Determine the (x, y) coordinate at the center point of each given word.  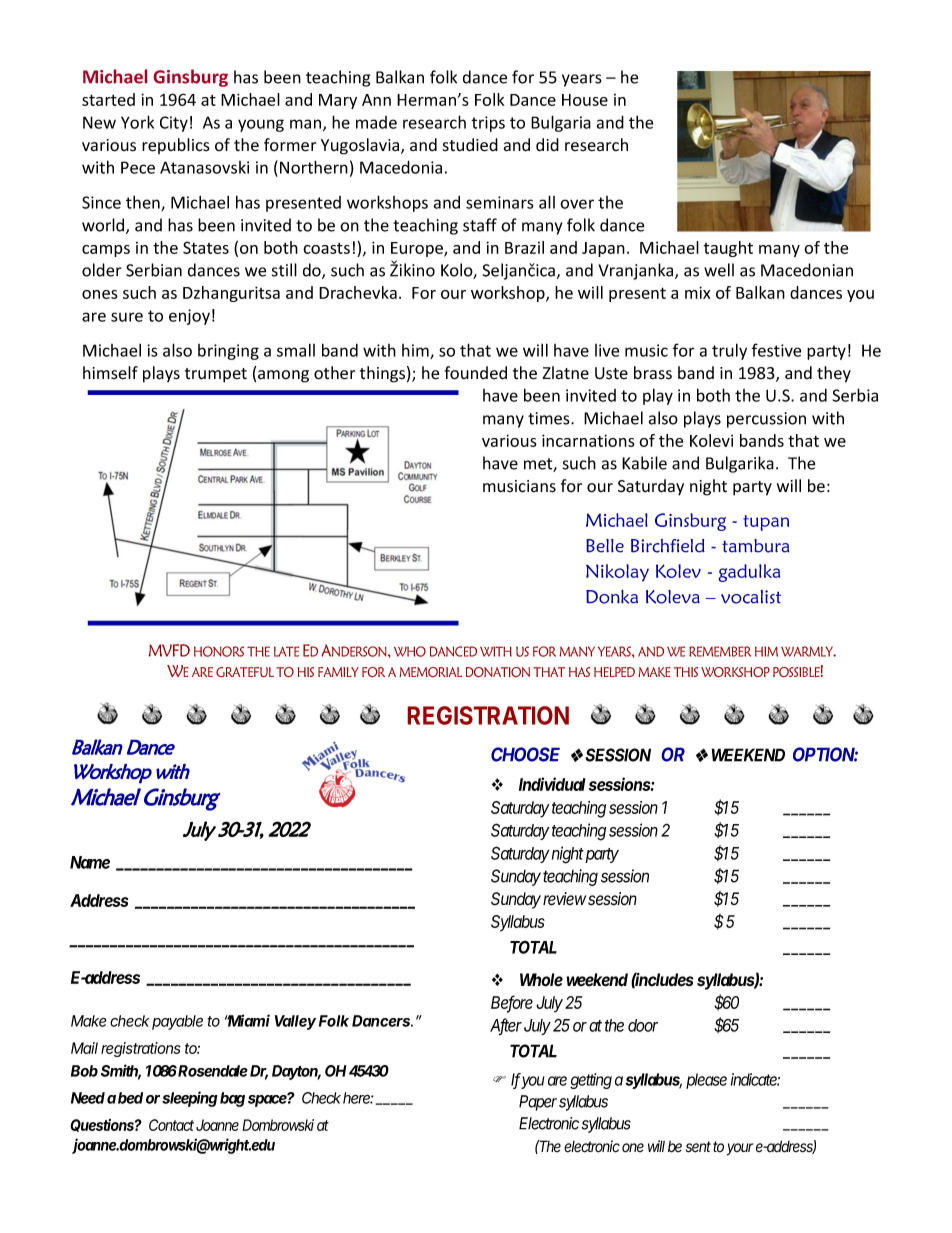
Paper (538, 1103)
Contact (171, 1125)
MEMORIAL (430, 672)
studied (470, 145)
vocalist (751, 597)
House (585, 100)
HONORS (219, 651)
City (174, 124)
